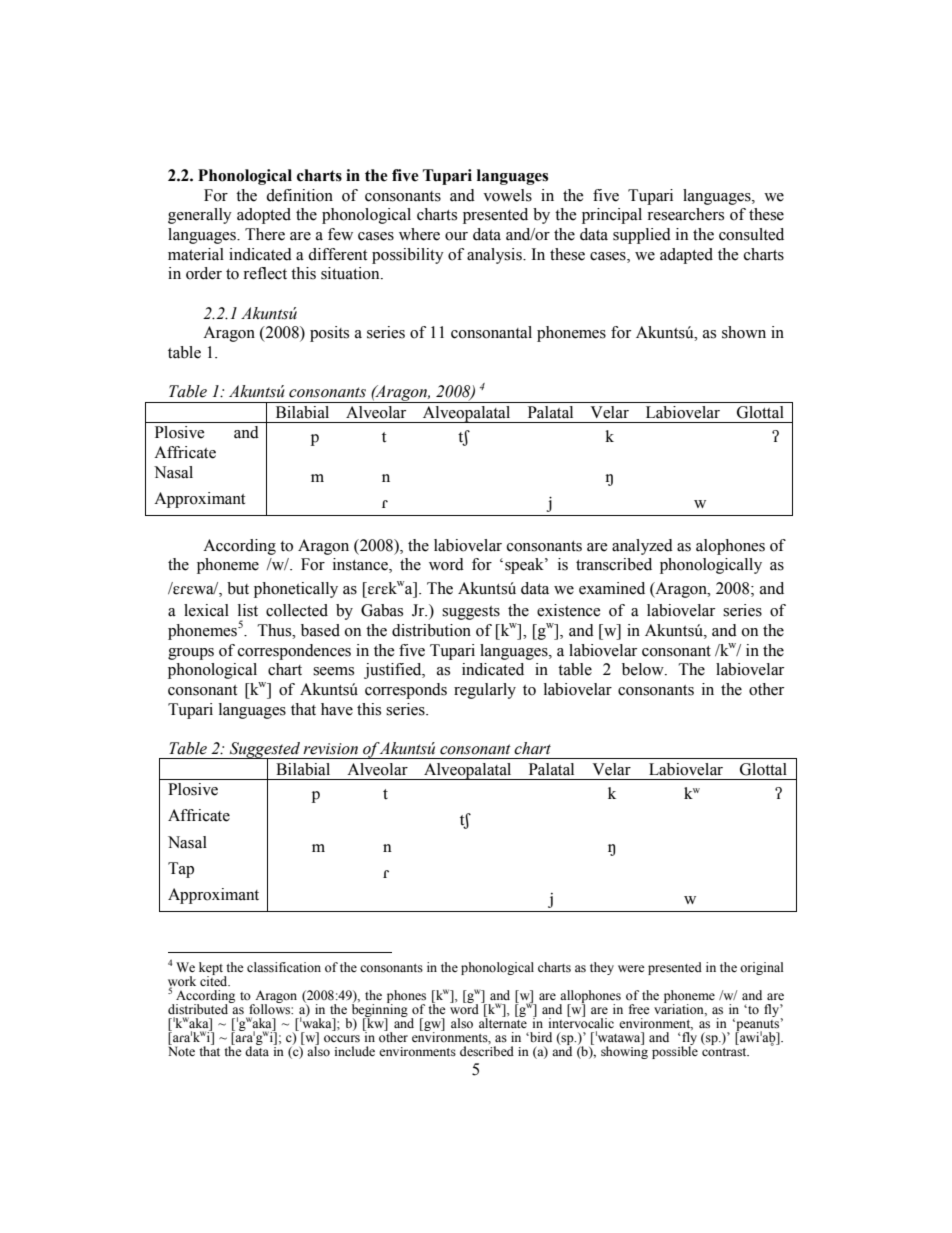  Describe the element at coordinates (471, 613) in the image. I see `suggests` at that location.
